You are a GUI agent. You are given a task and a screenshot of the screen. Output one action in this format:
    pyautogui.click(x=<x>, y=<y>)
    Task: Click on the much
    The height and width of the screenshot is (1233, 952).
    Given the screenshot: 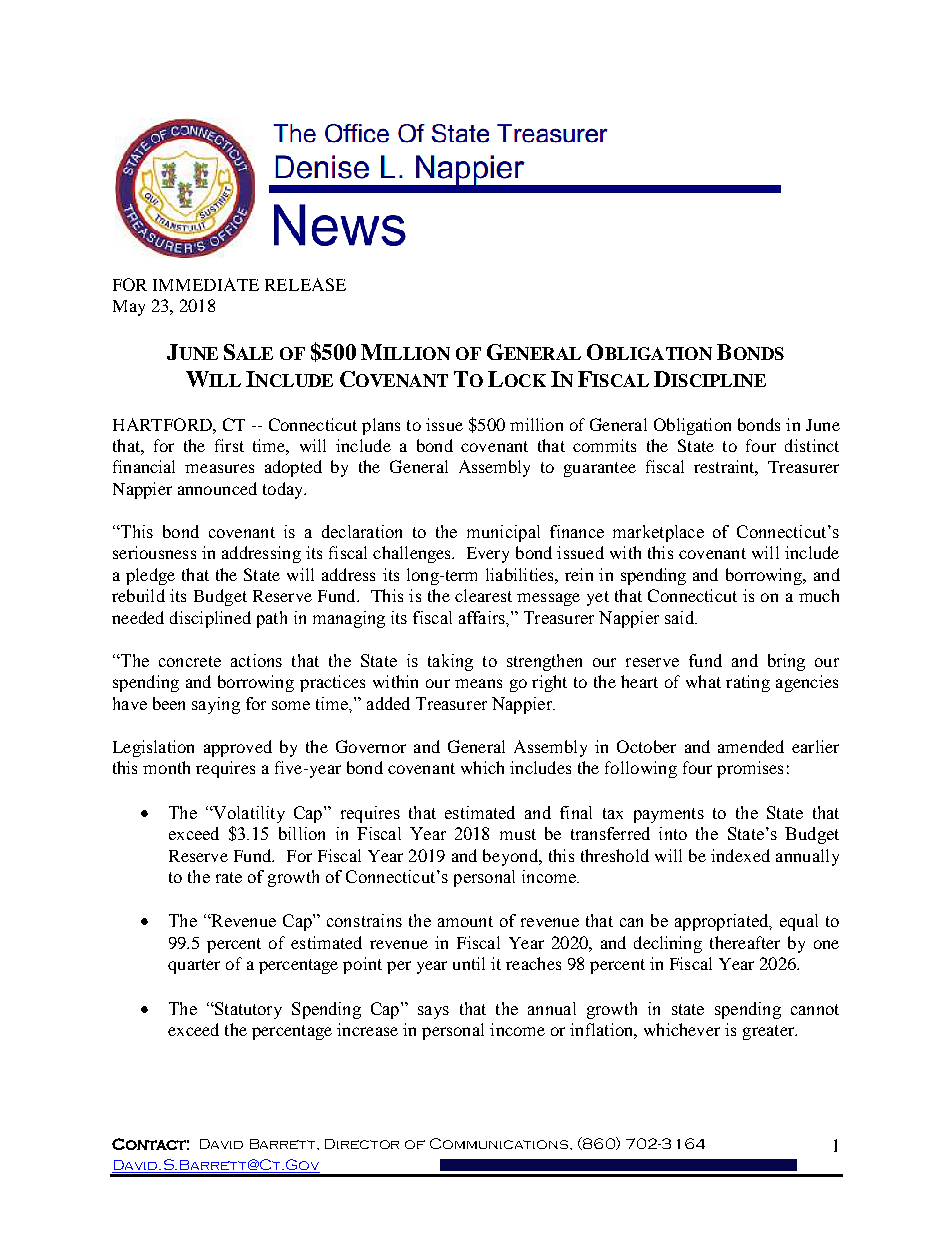 What is the action you would take?
    pyautogui.click(x=819, y=595)
